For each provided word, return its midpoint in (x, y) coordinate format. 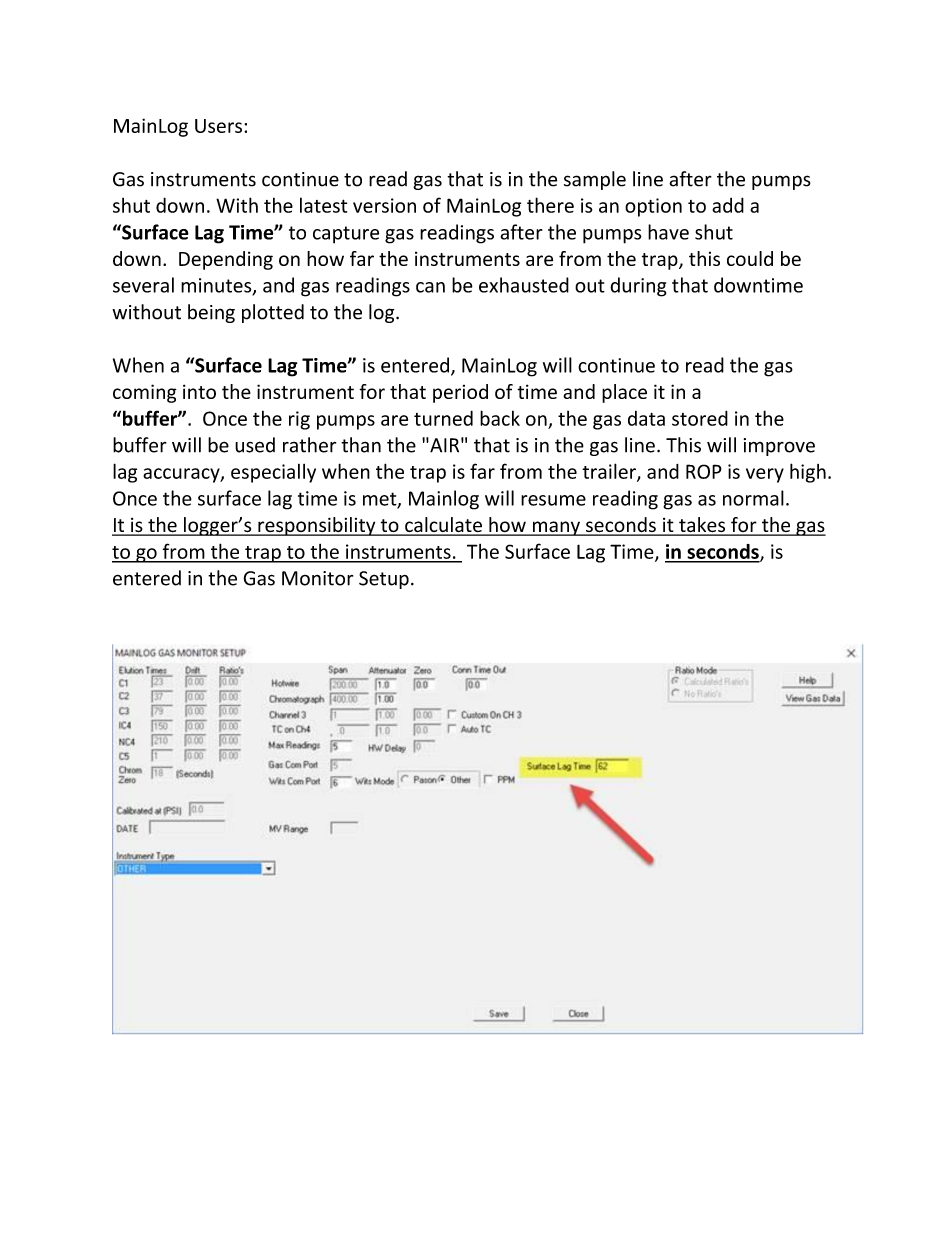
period (460, 393)
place (624, 393)
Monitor (317, 578)
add (728, 205)
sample (595, 180)
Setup (384, 580)
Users (218, 126)
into (199, 391)
